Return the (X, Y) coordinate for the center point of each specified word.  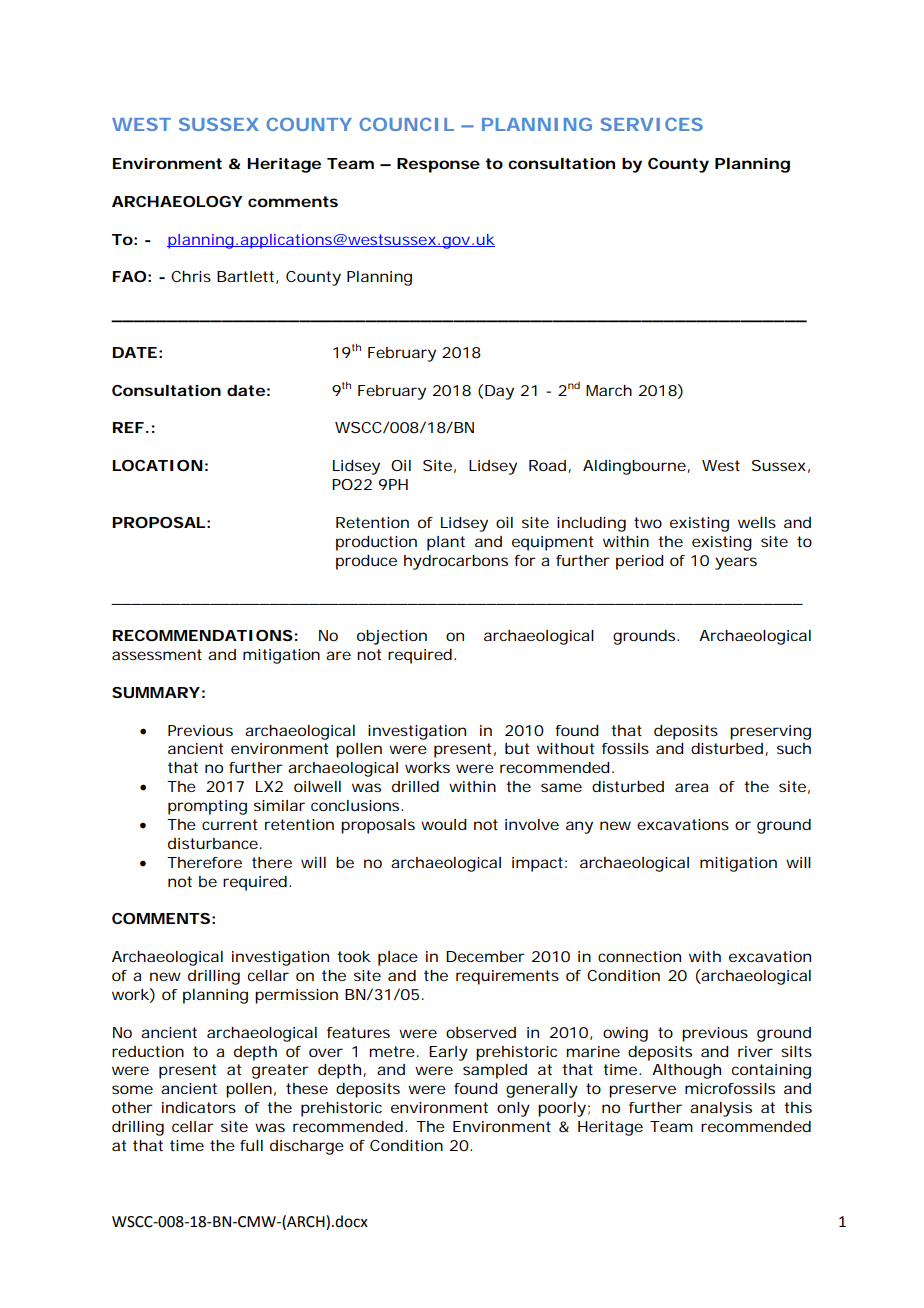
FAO (129, 276)
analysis (721, 1109)
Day (499, 392)
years (736, 563)
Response (438, 165)
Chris (191, 276)
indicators (199, 1107)
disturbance (213, 843)
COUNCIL (406, 124)
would (443, 824)
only (513, 1109)
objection (392, 637)
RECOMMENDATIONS (203, 635)
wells (757, 522)
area (691, 787)
